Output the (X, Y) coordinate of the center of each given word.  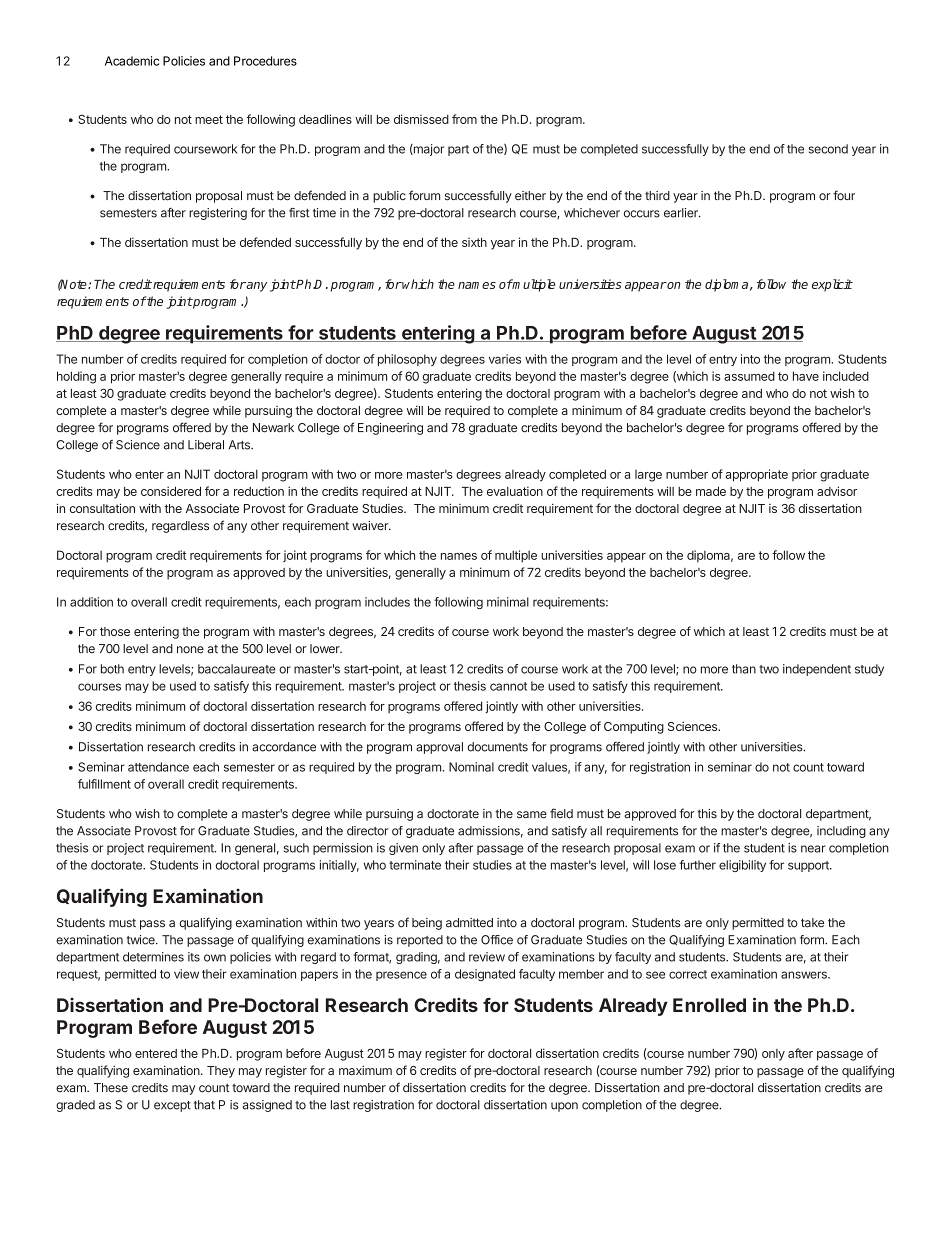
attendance (158, 767)
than (744, 669)
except (172, 1106)
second (828, 149)
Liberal (206, 445)
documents (498, 747)
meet (209, 119)
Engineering (390, 429)
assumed (749, 376)
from (464, 119)
